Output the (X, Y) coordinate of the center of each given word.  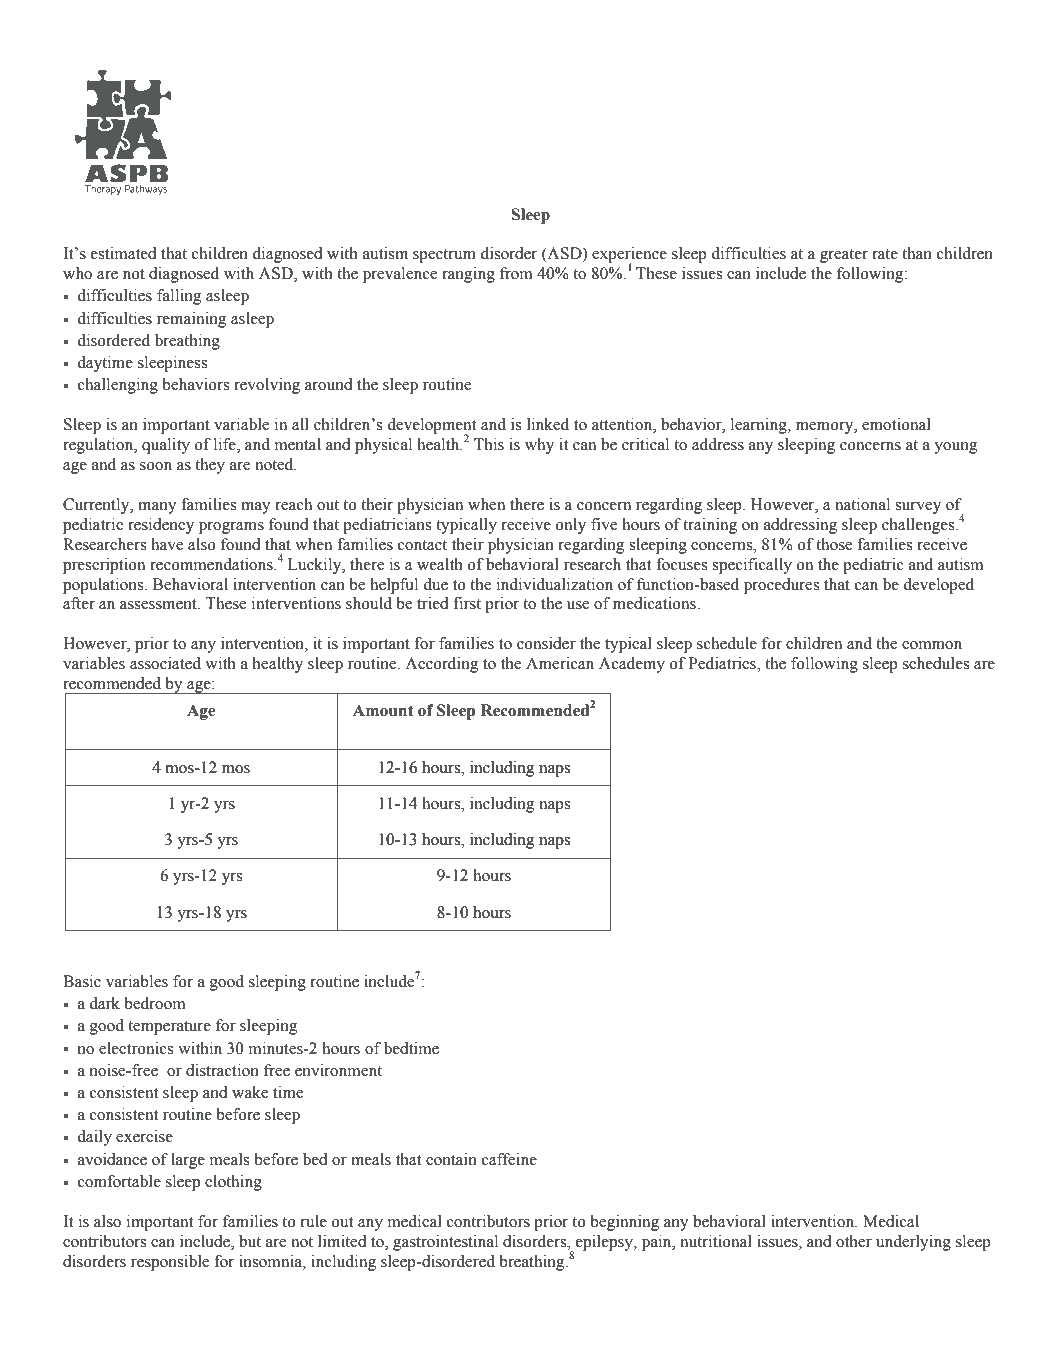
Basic (82, 981)
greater (844, 256)
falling (179, 297)
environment (338, 1070)
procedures (781, 586)
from (516, 273)
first (467, 603)
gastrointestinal (445, 1243)
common (932, 645)
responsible (170, 1263)
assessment (159, 604)
